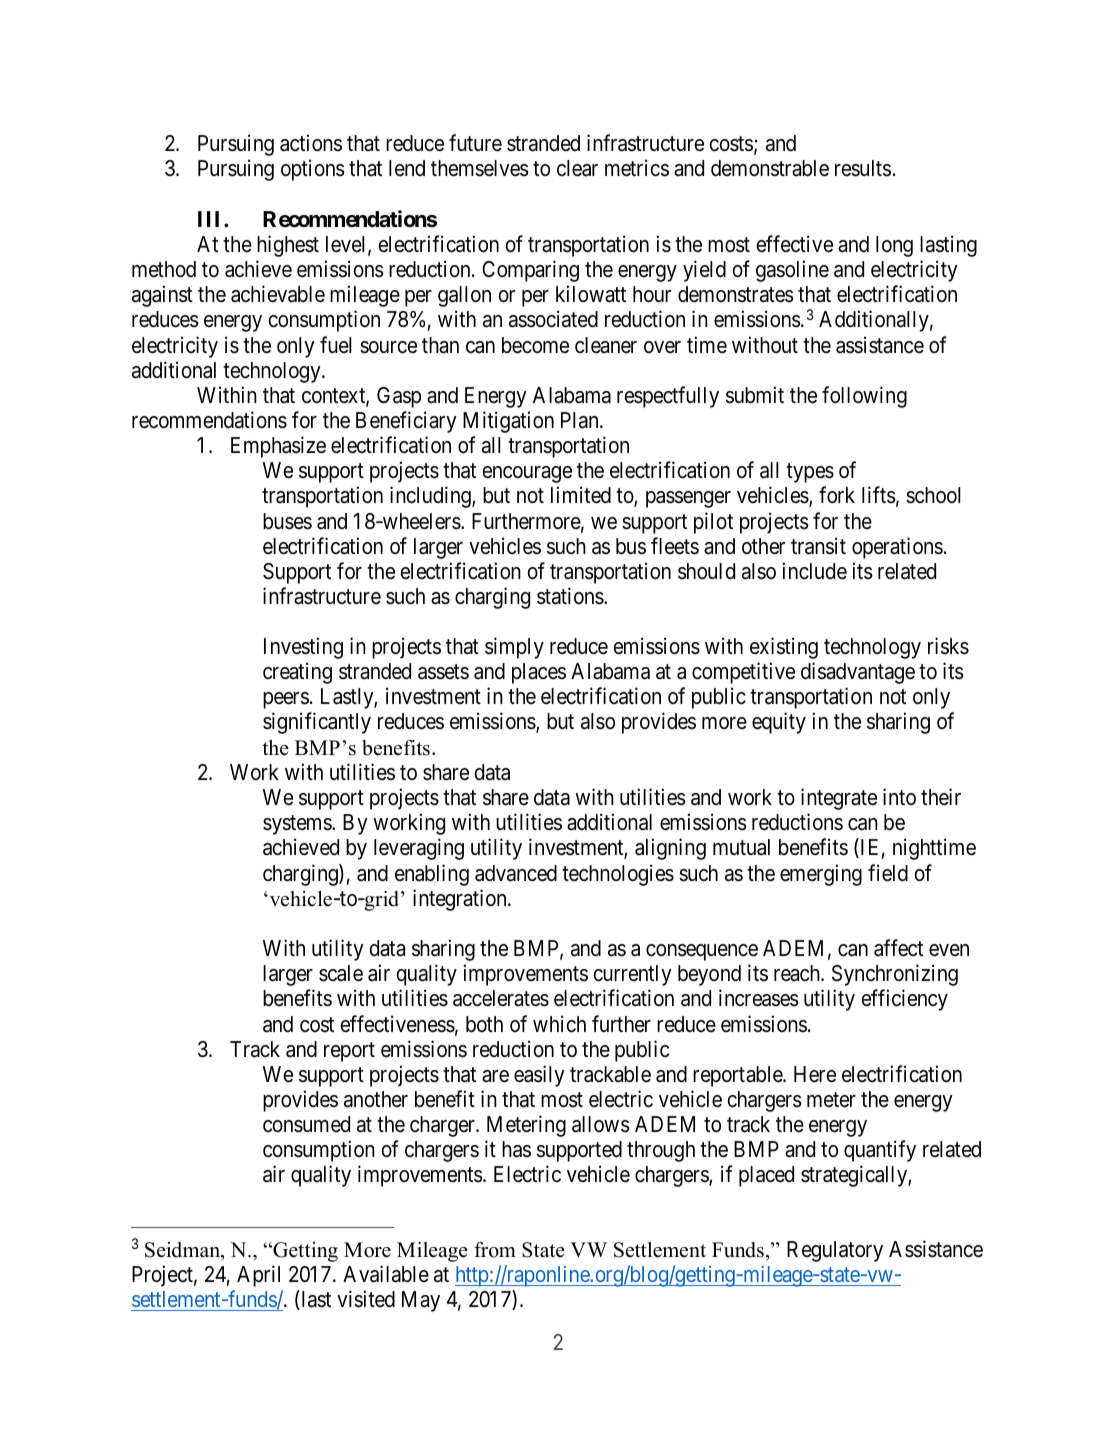 The height and width of the document is (1443, 1115). I want to click on clear, so click(577, 168).
